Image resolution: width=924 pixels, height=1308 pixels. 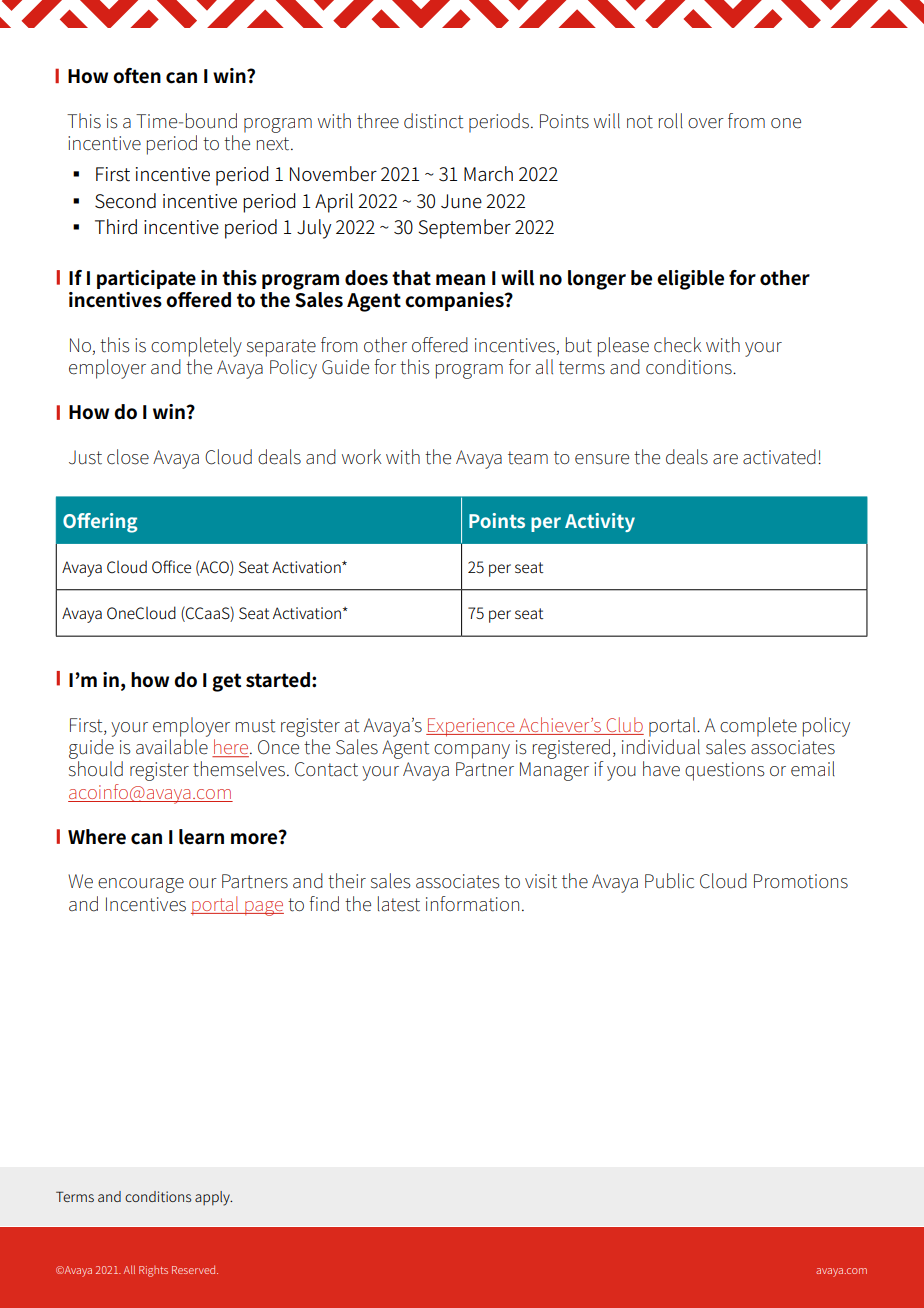 I want to click on individual, so click(x=661, y=747).
